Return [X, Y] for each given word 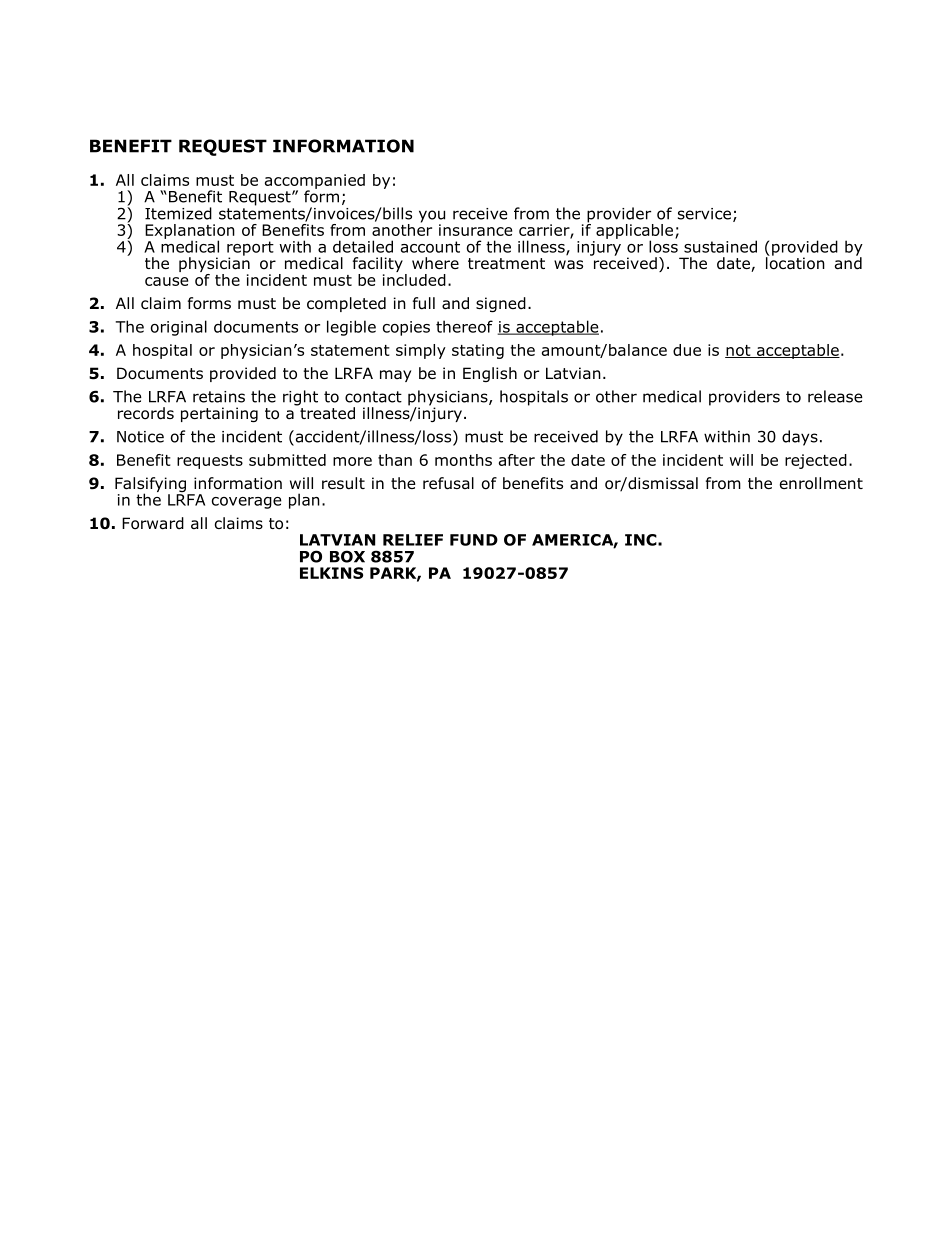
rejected [816, 461]
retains [219, 397]
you [432, 217]
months [463, 460]
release [835, 396]
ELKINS [331, 573]
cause [166, 281]
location [795, 262]
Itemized [178, 213]
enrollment [821, 483]
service [704, 214]
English [490, 374]
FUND [474, 540]
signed [501, 304]
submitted [287, 460]
